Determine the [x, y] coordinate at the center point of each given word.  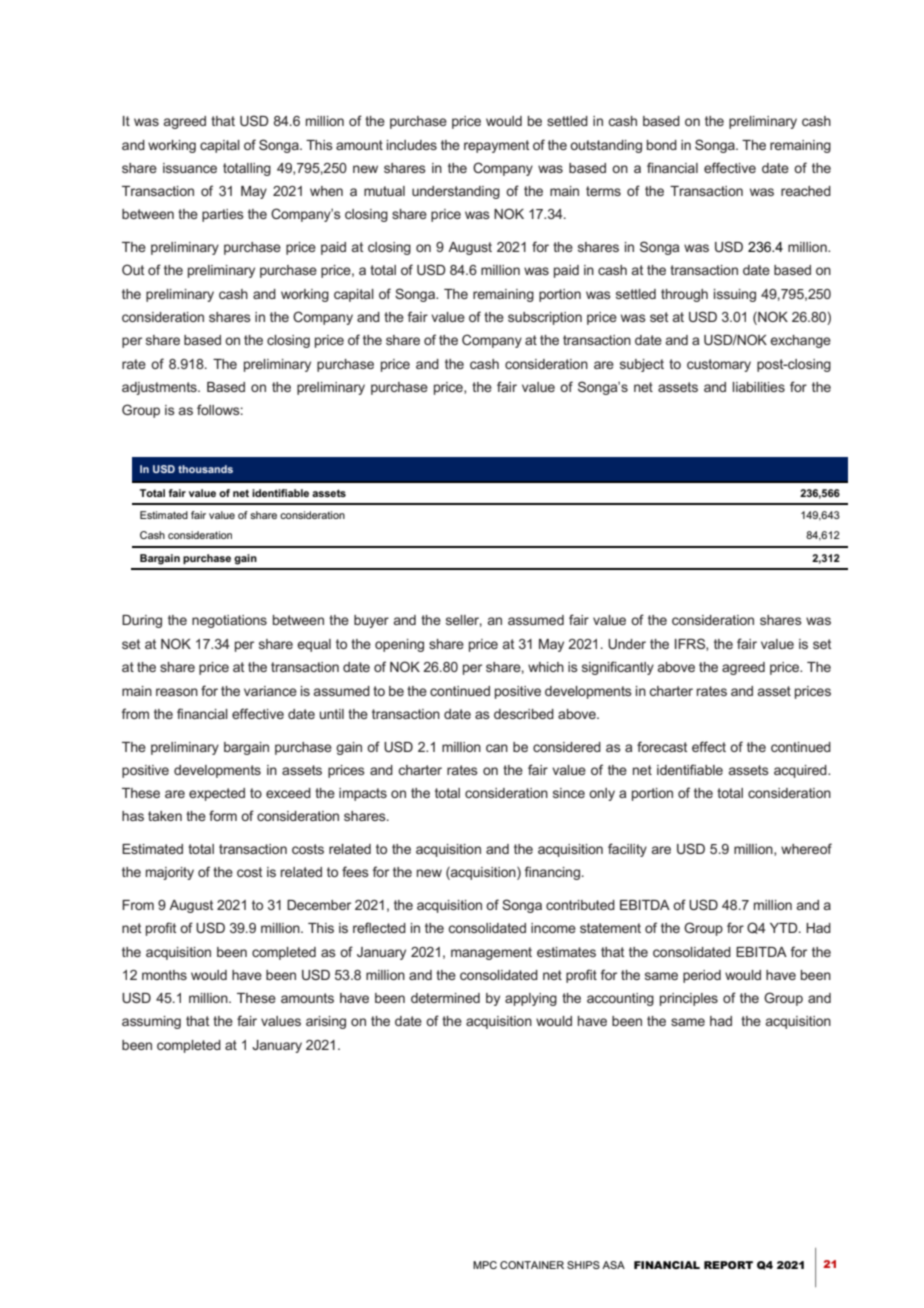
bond [662, 145]
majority [170, 873]
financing [552, 873]
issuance [190, 168]
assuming [151, 1022]
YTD [785, 928]
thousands [205, 469]
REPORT [728, 1265]
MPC [485, 1265]
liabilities [759, 387]
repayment [496, 146]
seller [464, 621]
